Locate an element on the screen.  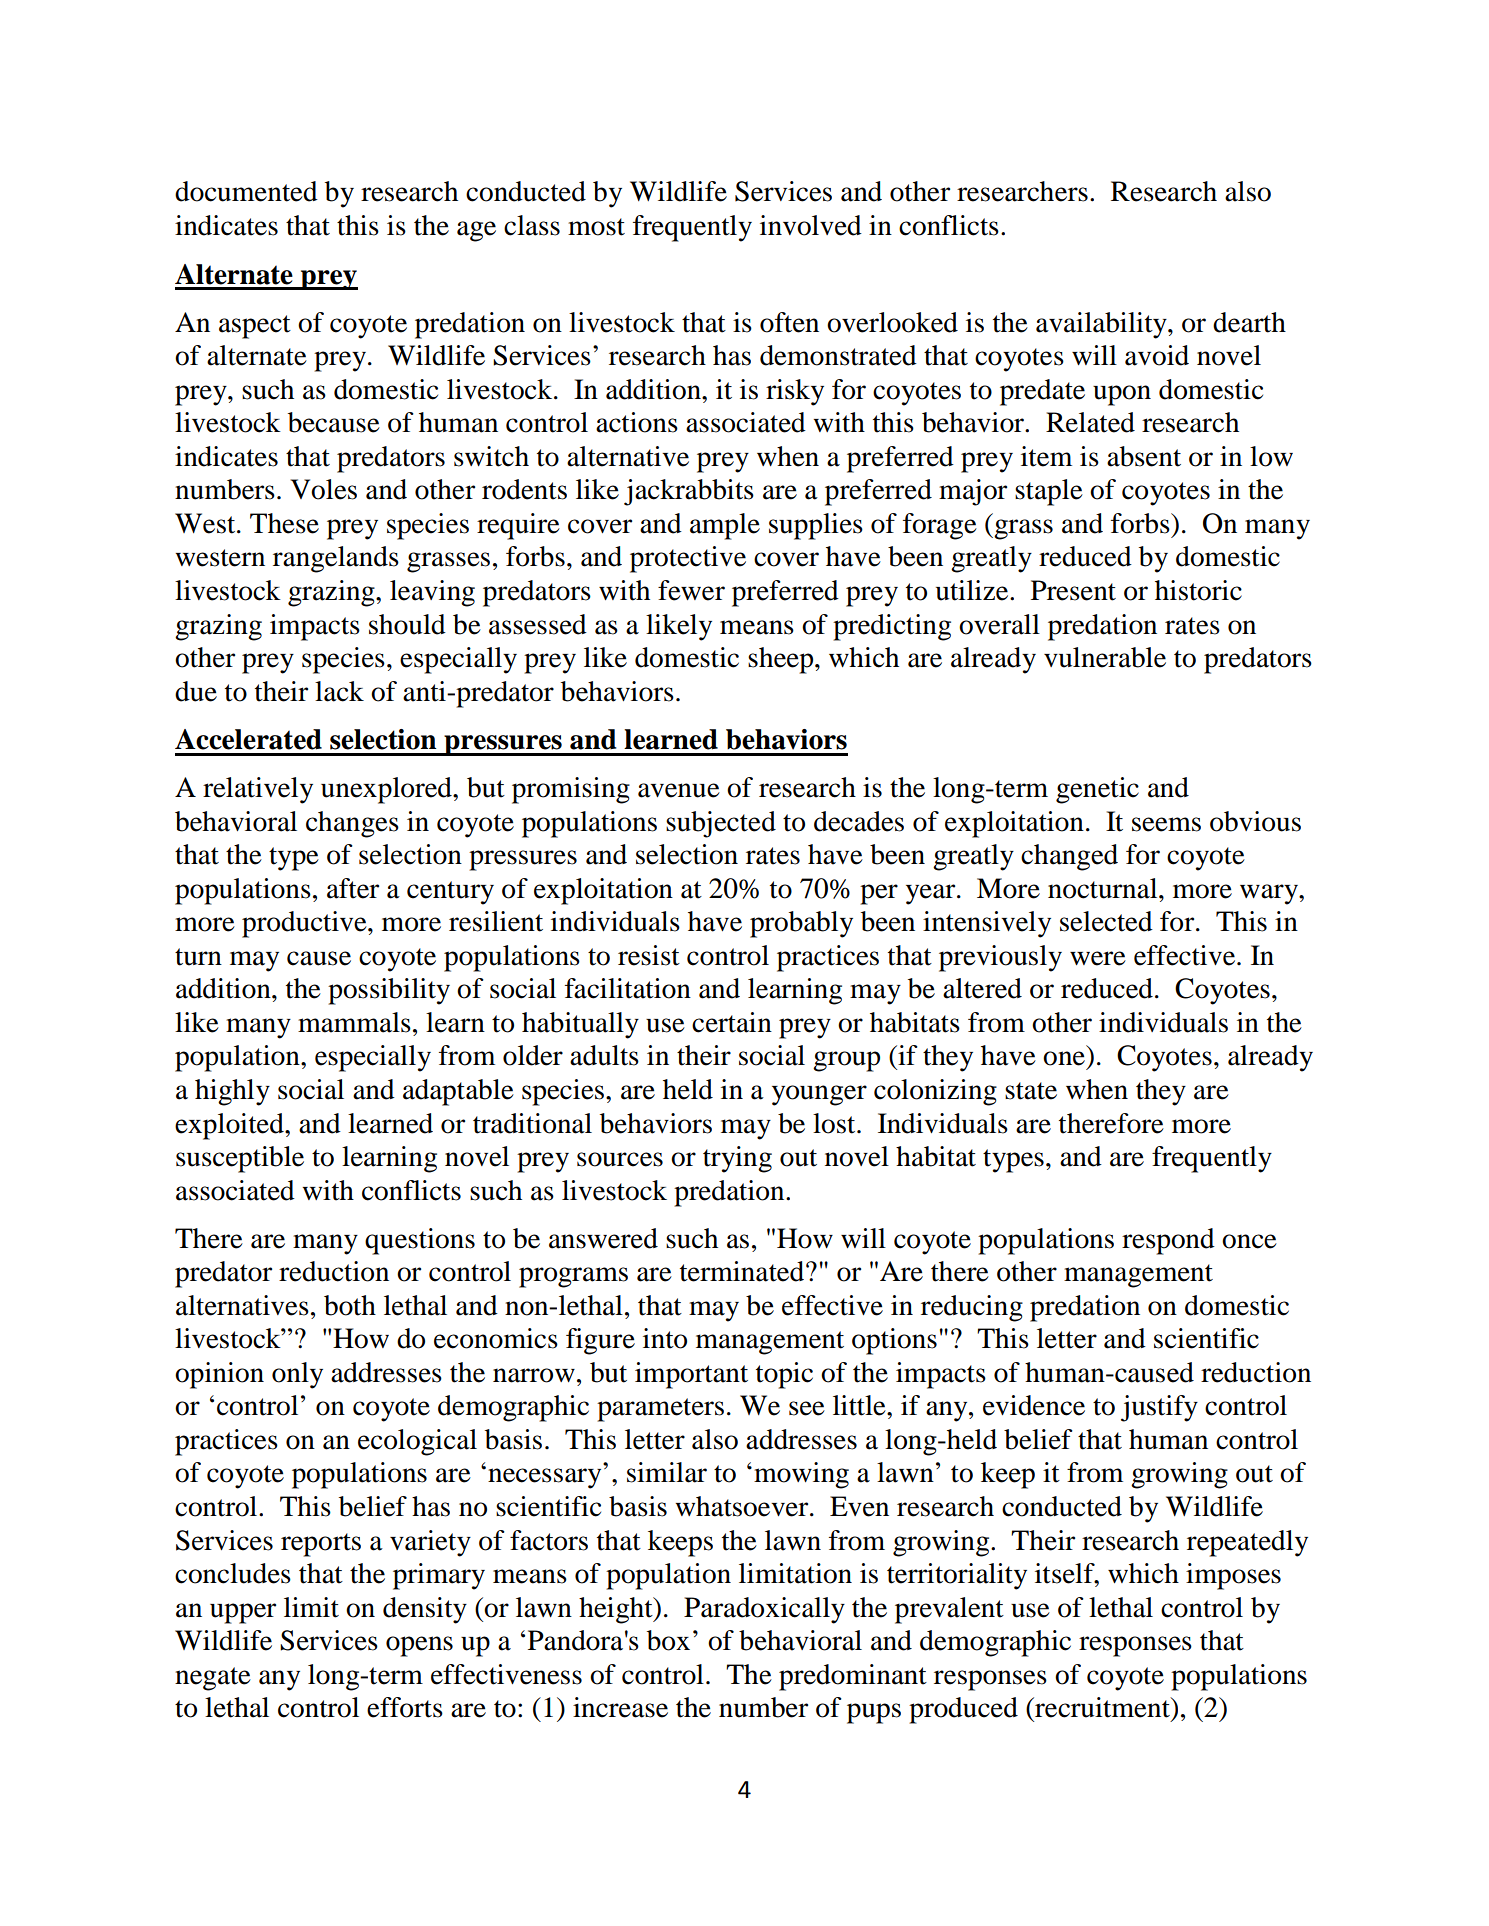
documented is located at coordinates (246, 191).
